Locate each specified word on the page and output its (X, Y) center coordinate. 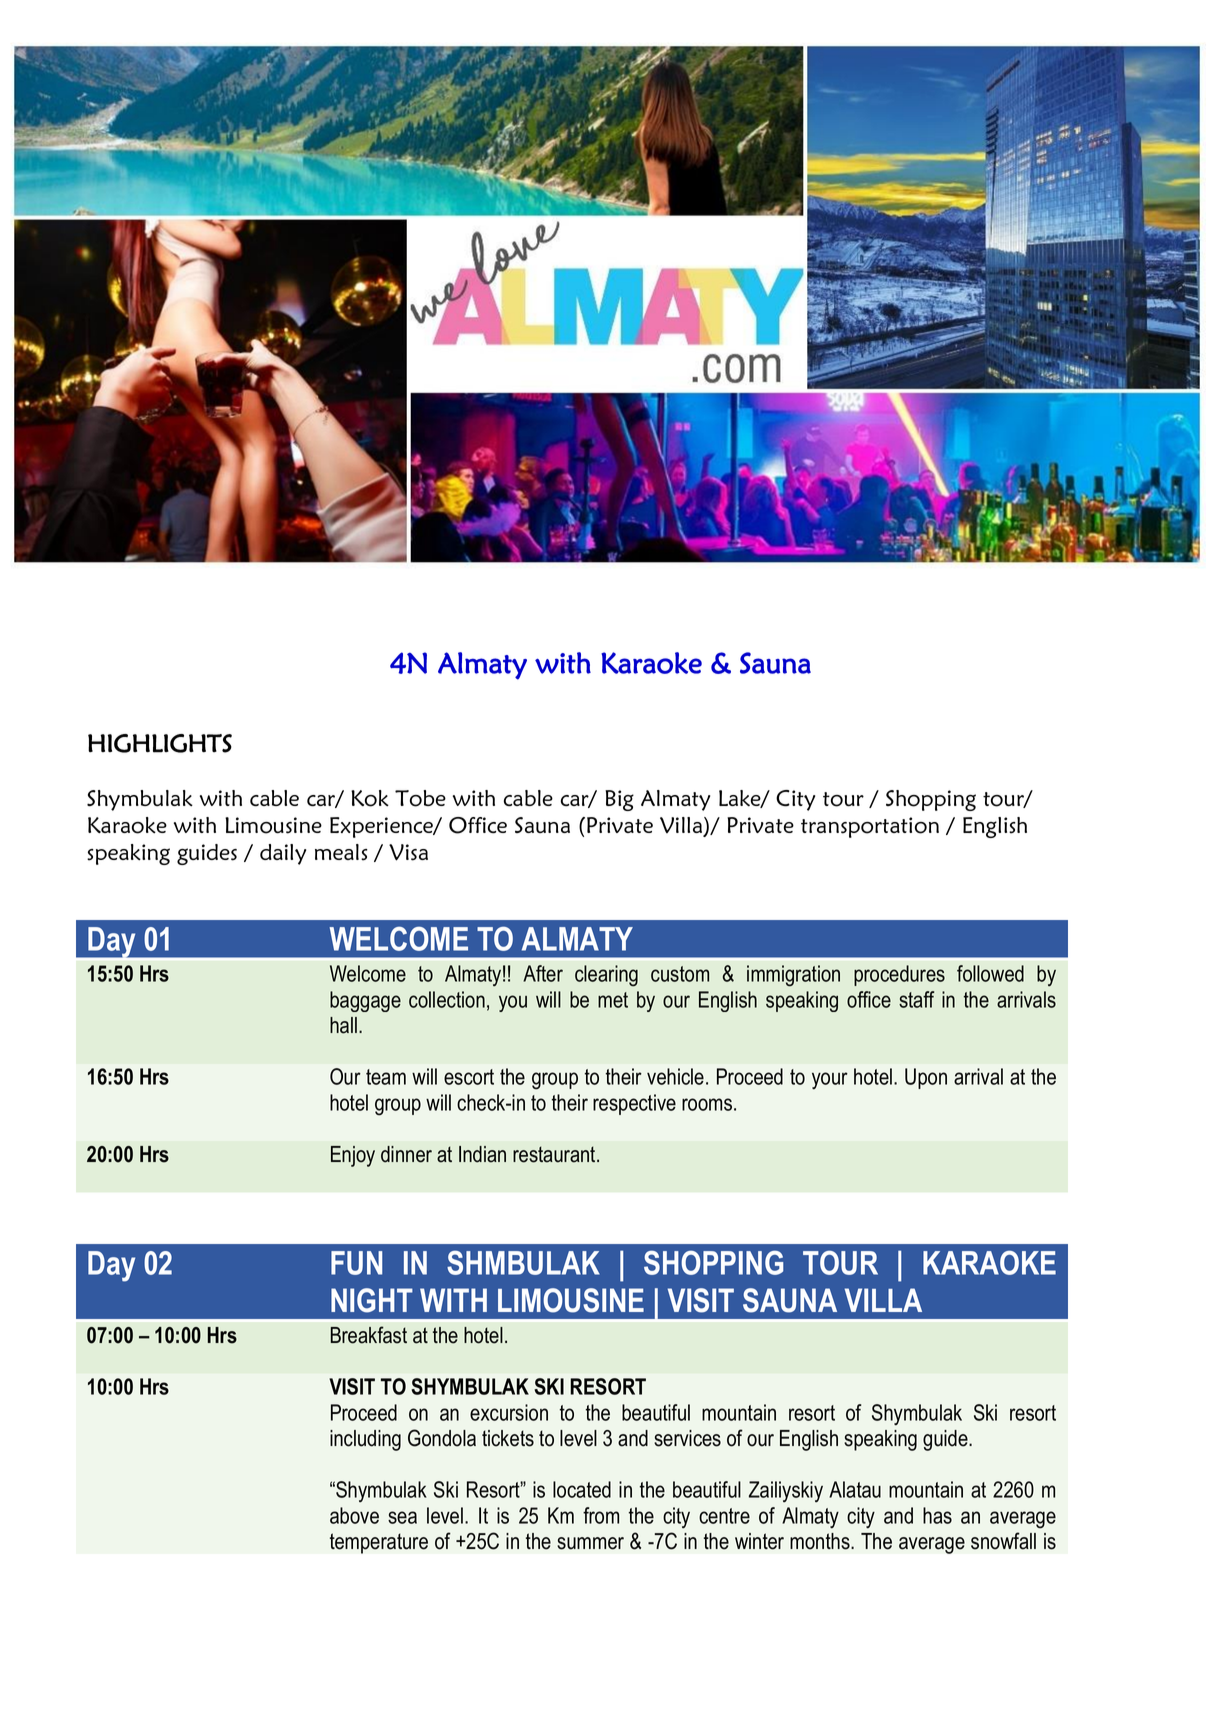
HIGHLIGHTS (160, 743)
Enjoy (353, 1156)
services (687, 1438)
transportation (870, 827)
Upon (926, 1078)
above (354, 1515)
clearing (606, 976)
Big (619, 800)
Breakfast (369, 1335)
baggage (365, 1001)
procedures (899, 975)
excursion (509, 1412)
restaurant (555, 1154)
